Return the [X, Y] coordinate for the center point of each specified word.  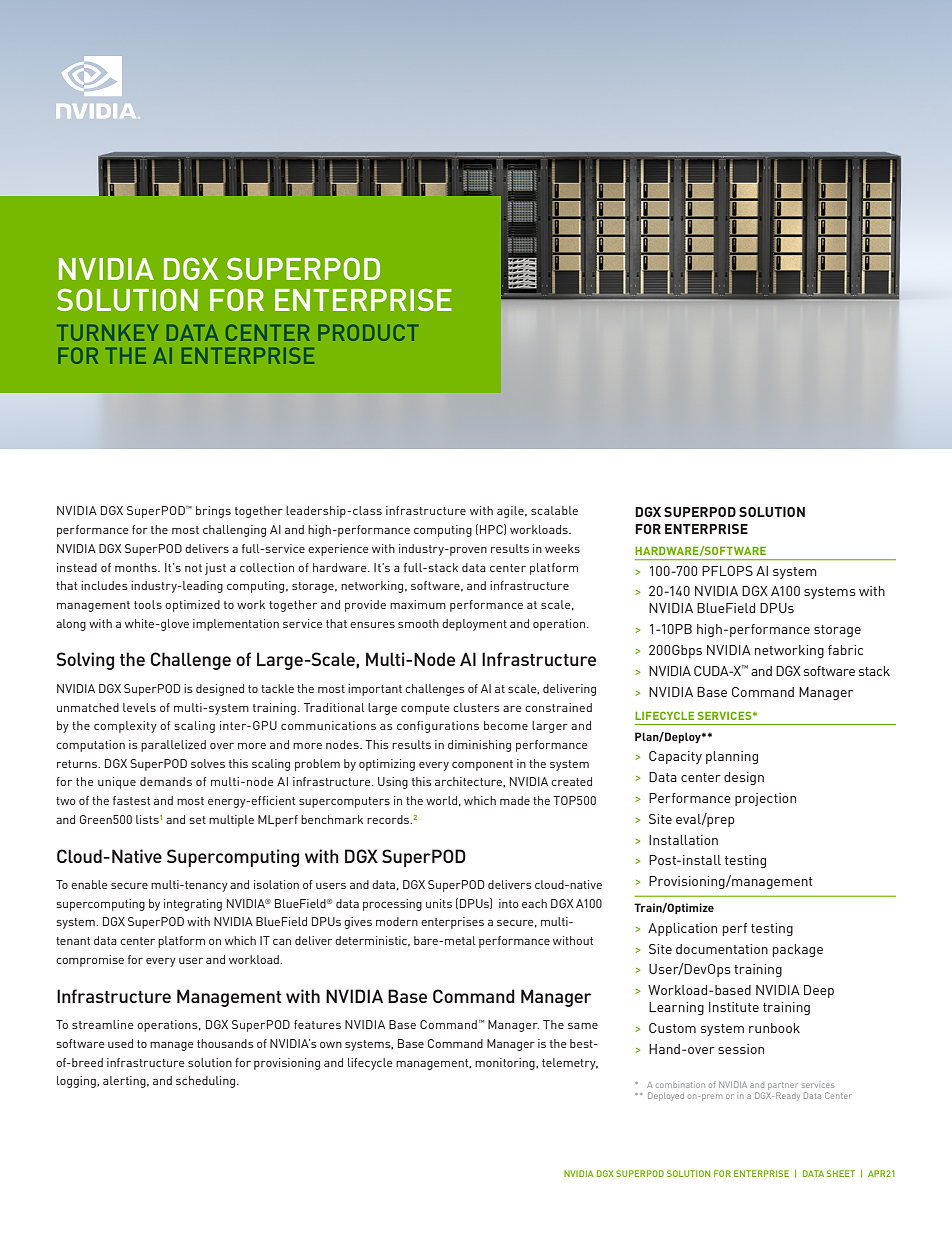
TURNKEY [107, 333]
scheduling [207, 1082]
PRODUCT [368, 333]
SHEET [841, 1173]
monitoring [506, 1064]
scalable [554, 510]
